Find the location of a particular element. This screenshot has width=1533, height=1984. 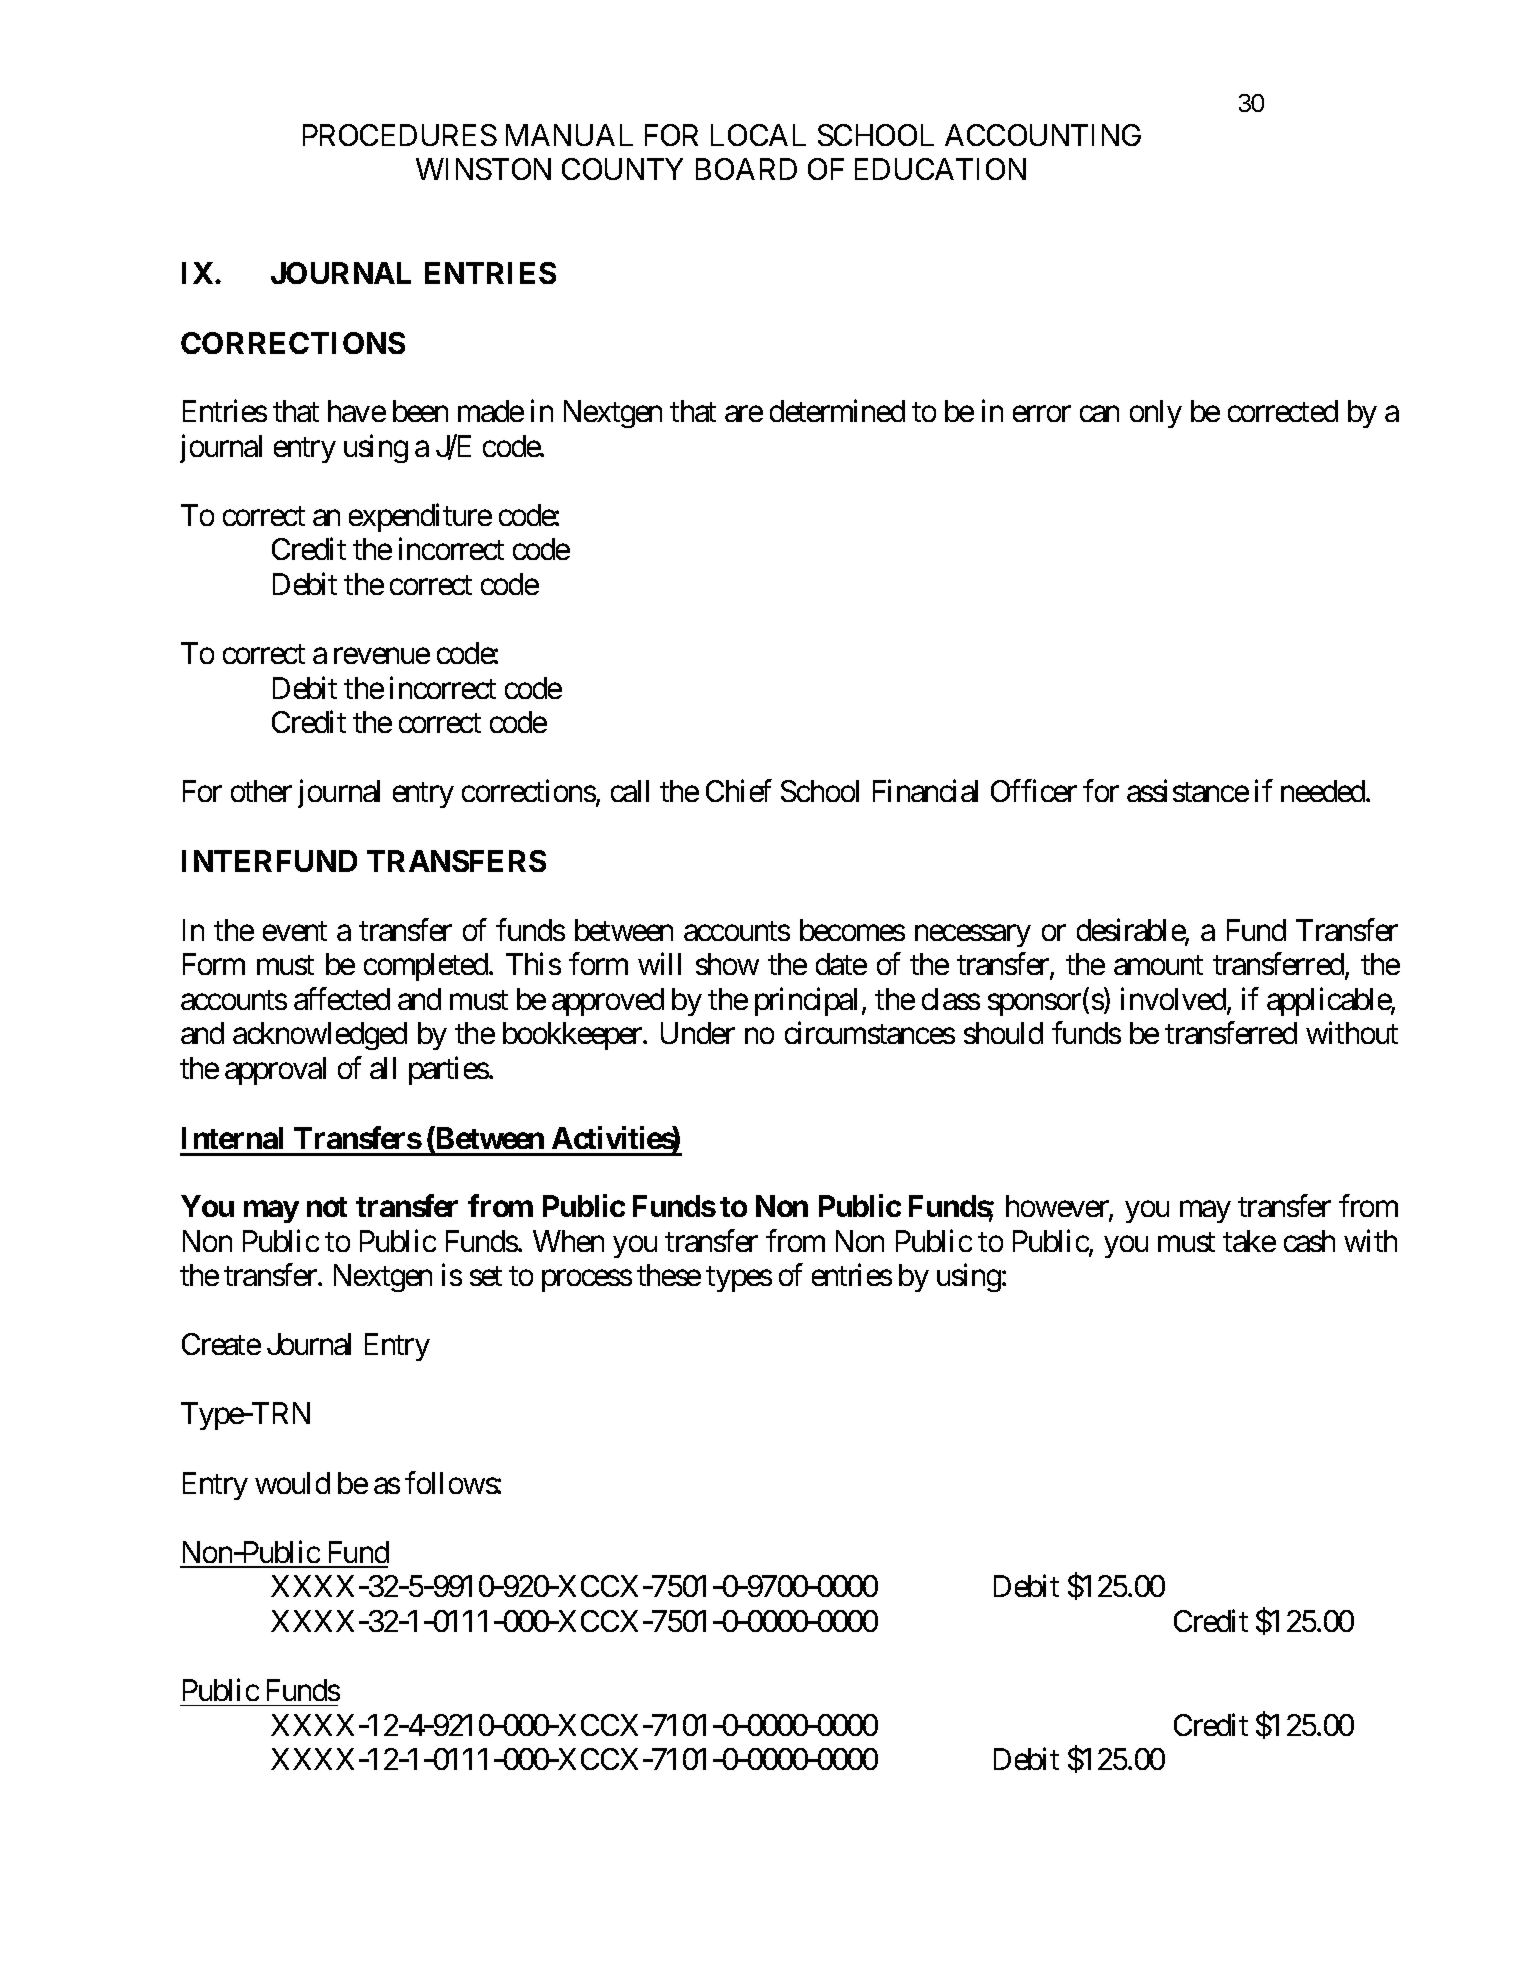

BOARD is located at coordinates (746, 169).
